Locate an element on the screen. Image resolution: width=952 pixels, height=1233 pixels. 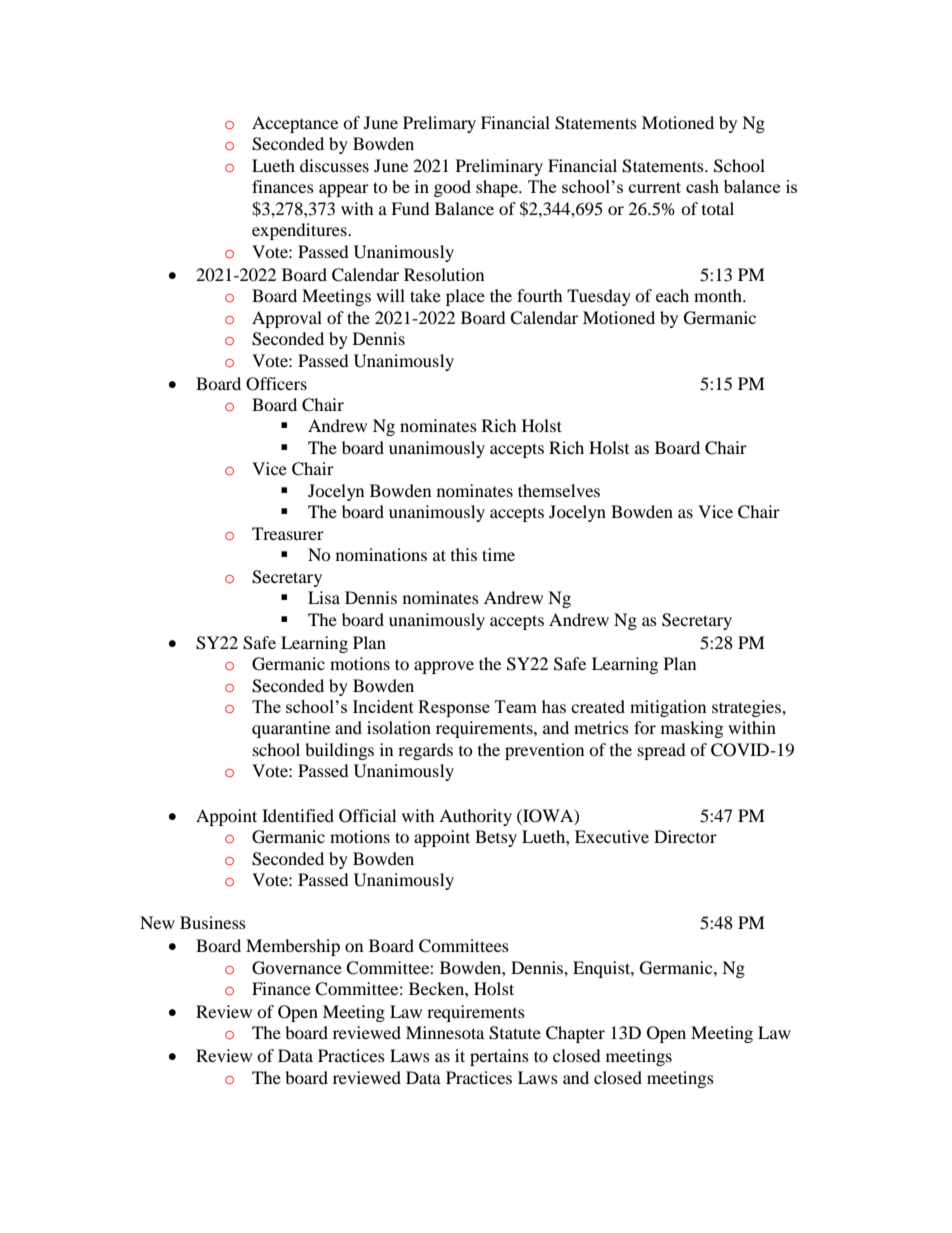
Minnesota is located at coordinates (445, 1032).
